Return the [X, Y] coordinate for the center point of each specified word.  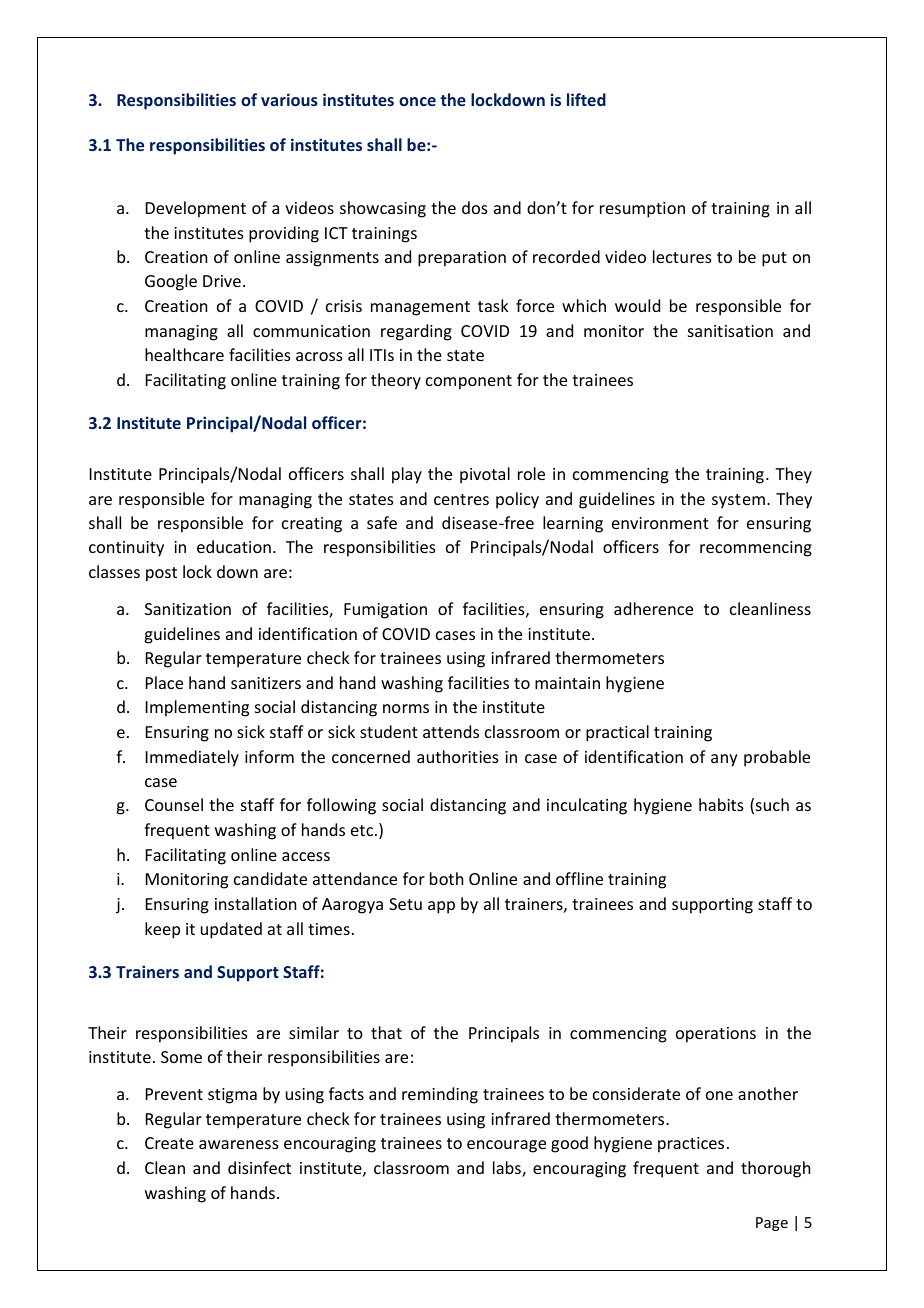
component [469, 382]
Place [164, 682]
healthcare [184, 354]
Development [196, 209]
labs [508, 1169]
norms [406, 708]
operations [716, 1035]
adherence [653, 608]
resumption [642, 210]
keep [162, 930]
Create [169, 1143]
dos [475, 207]
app [441, 907]
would [637, 305]
